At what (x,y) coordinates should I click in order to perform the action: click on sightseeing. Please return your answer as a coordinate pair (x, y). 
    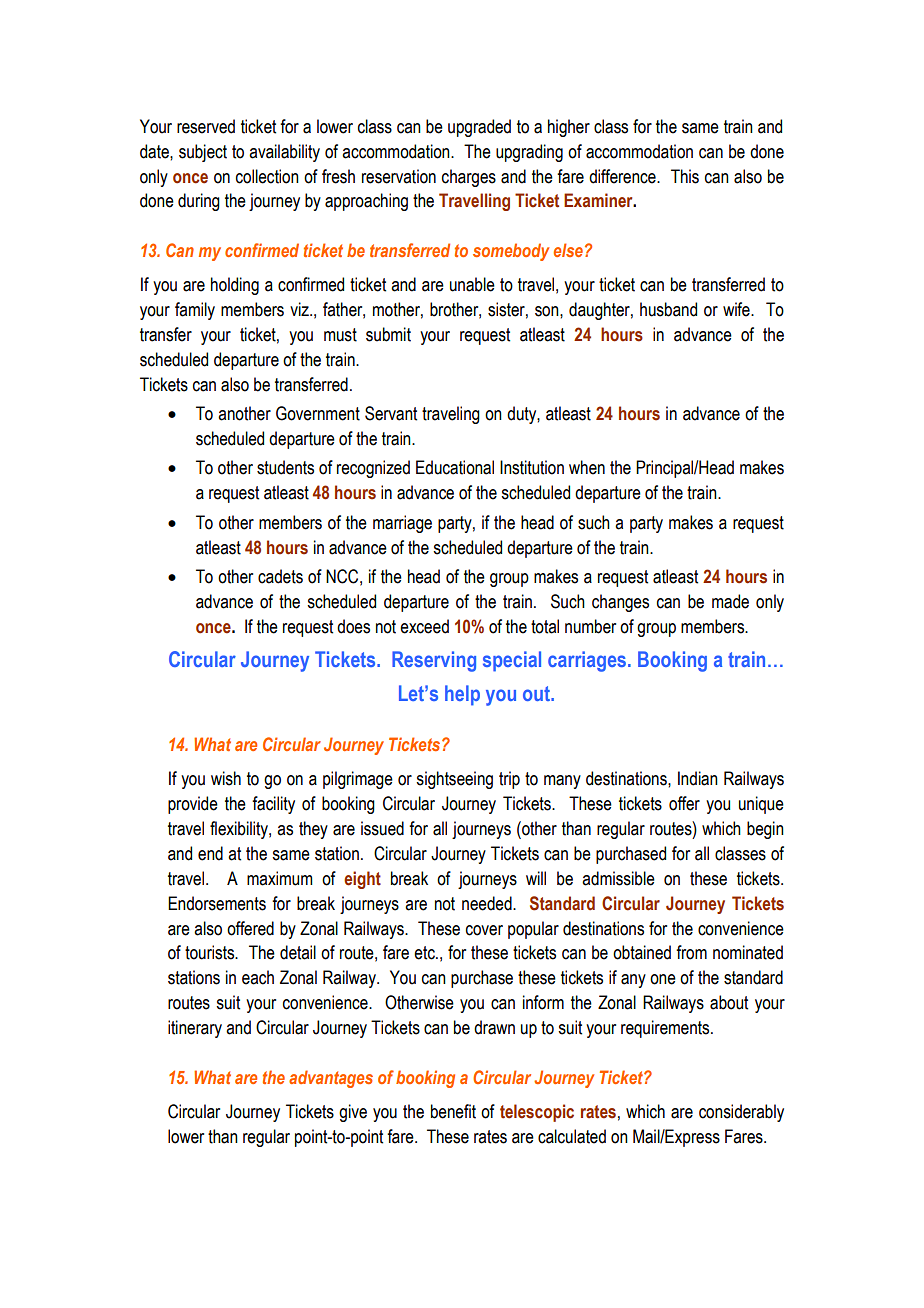
    Looking at the image, I should click on (454, 780).
